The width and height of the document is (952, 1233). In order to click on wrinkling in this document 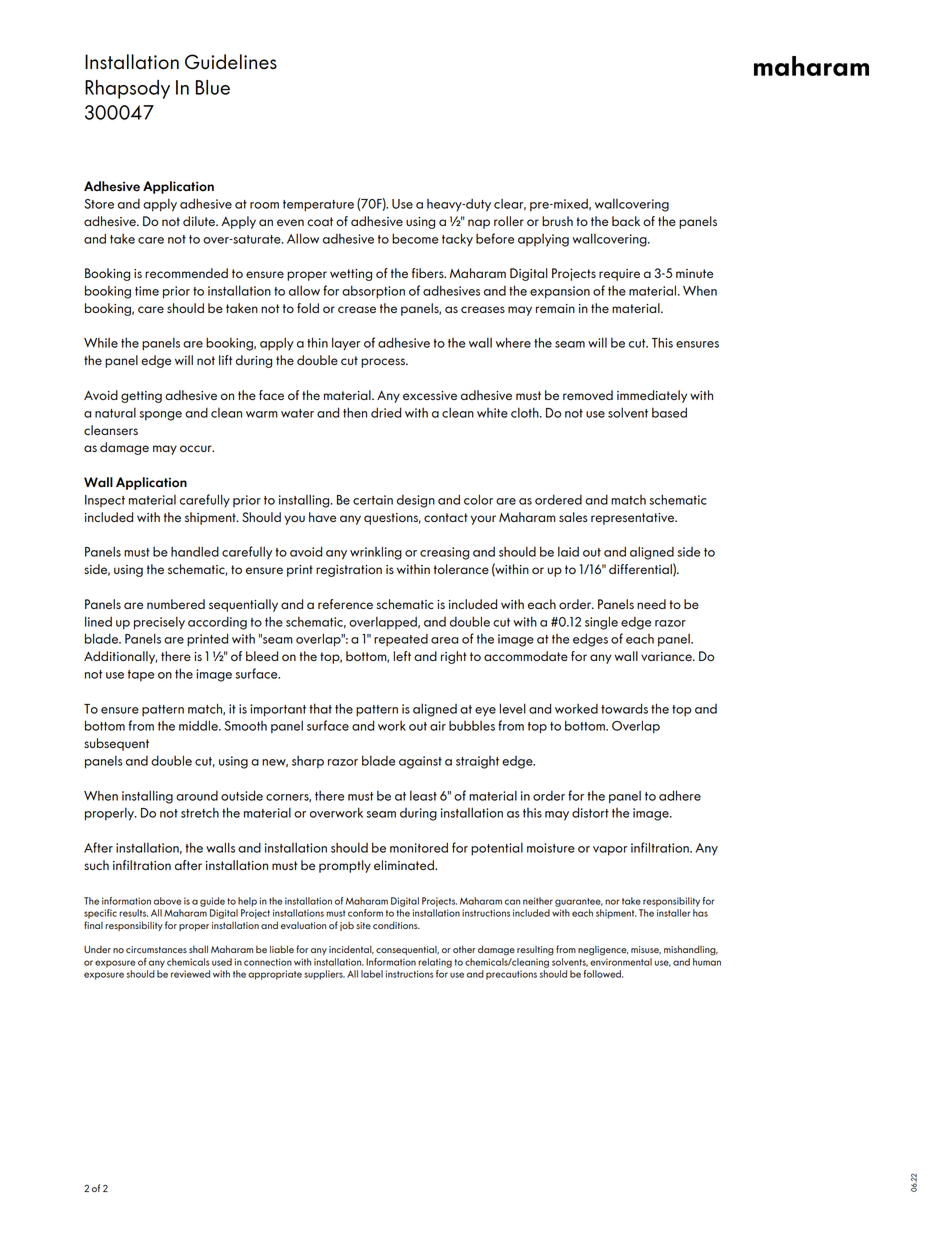, I will do `click(376, 553)`.
